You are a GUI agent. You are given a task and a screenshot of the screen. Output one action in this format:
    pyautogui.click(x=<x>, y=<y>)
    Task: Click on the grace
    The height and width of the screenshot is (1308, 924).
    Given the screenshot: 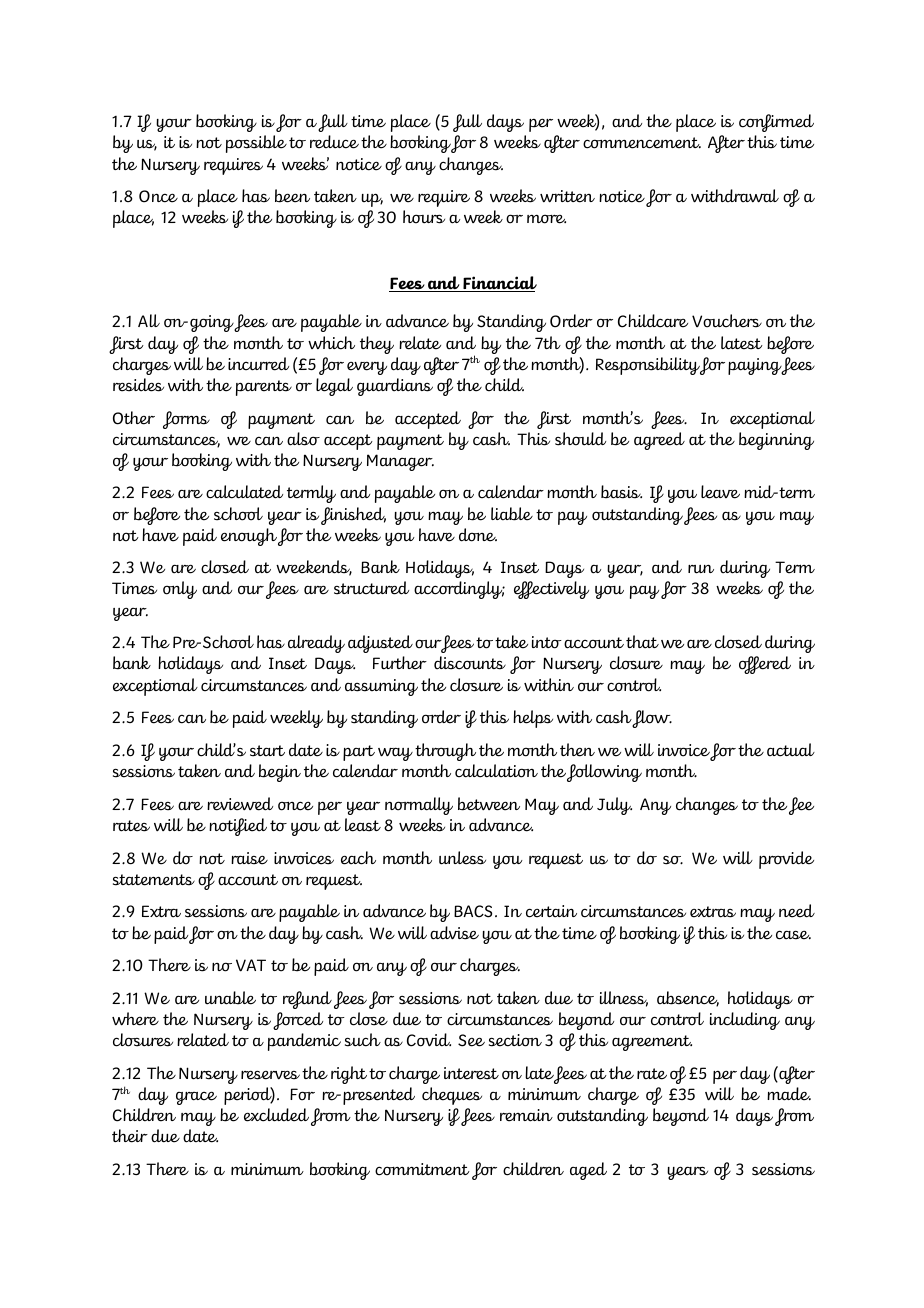 What is the action you would take?
    pyautogui.click(x=196, y=1098)
